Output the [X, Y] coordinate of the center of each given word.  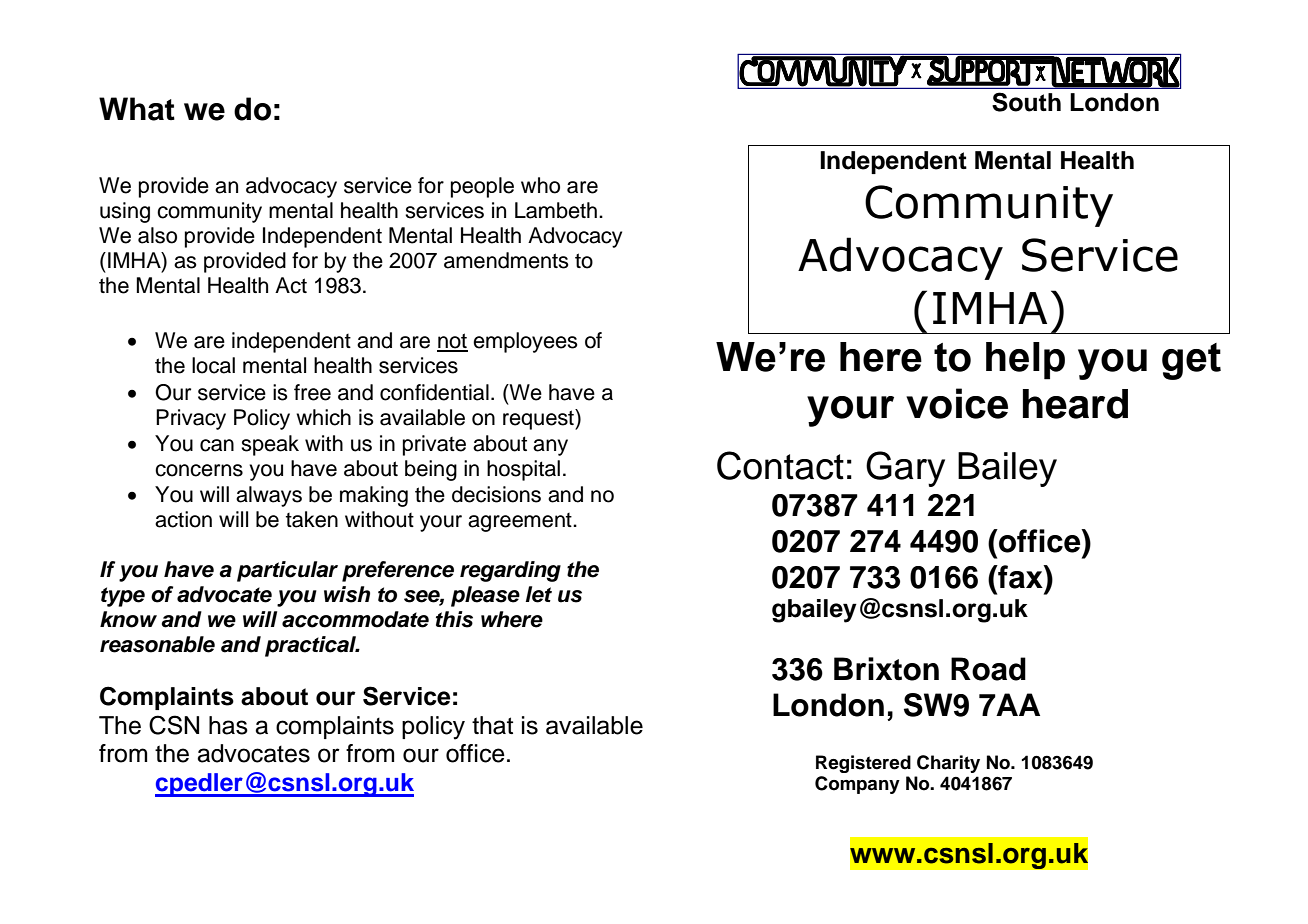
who [540, 185]
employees [525, 342]
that [492, 725]
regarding [510, 571]
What [137, 109]
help [1025, 361]
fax [1020, 577]
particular [287, 571]
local [213, 365]
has [228, 725]
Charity [948, 764]
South [1026, 102]
